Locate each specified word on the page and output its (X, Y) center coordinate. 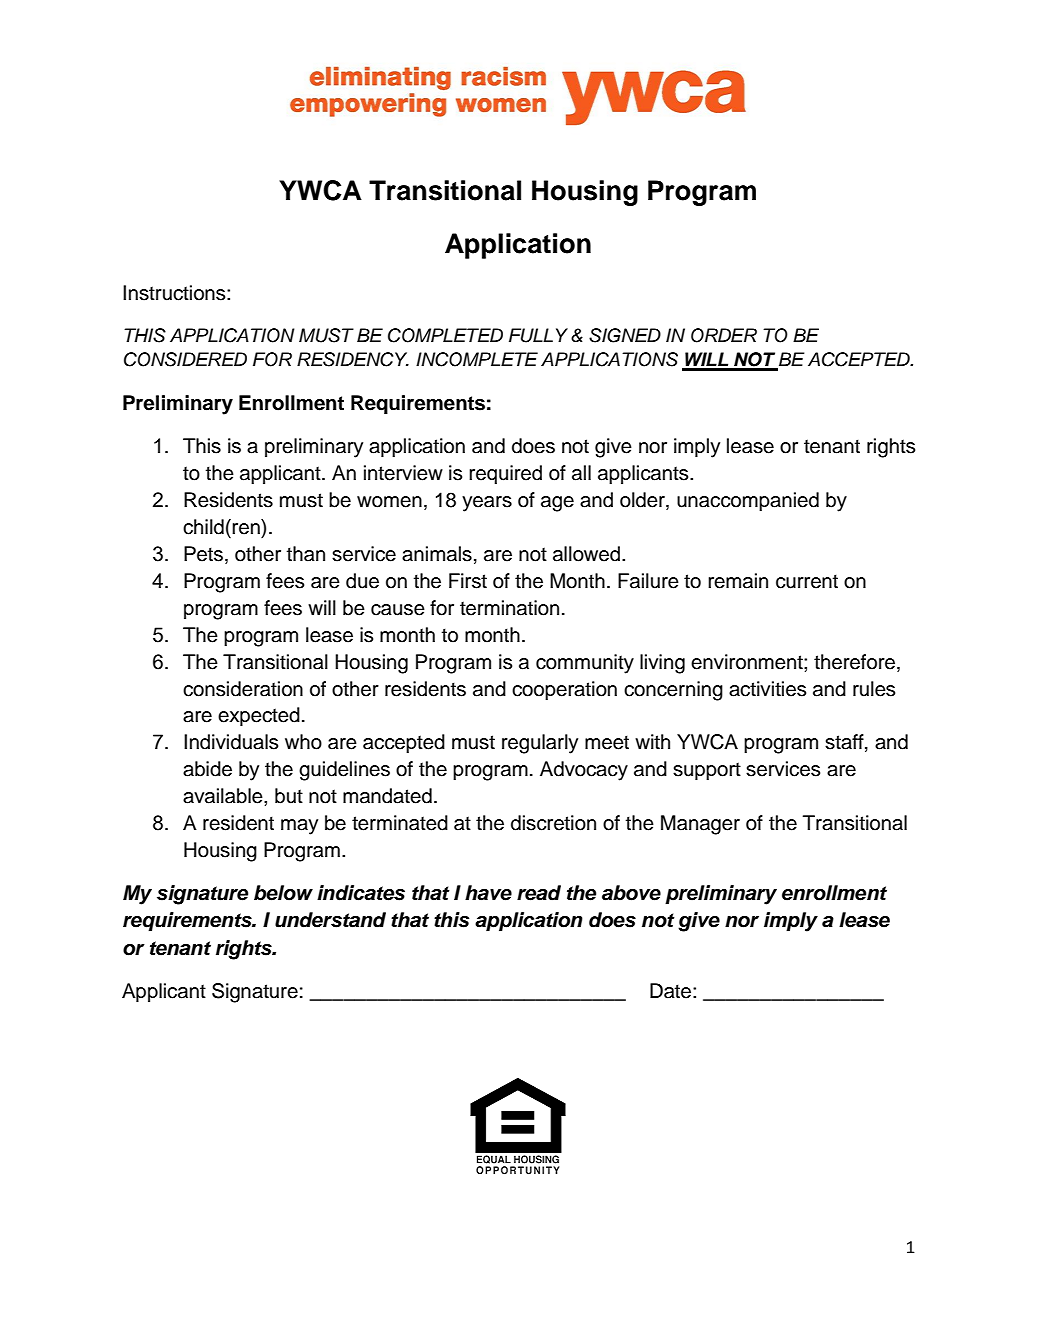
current (807, 581)
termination (509, 608)
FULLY (538, 335)
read (539, 893)
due (362, 581)
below (283, 893)
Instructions (175, 293)
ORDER (724, 335)
